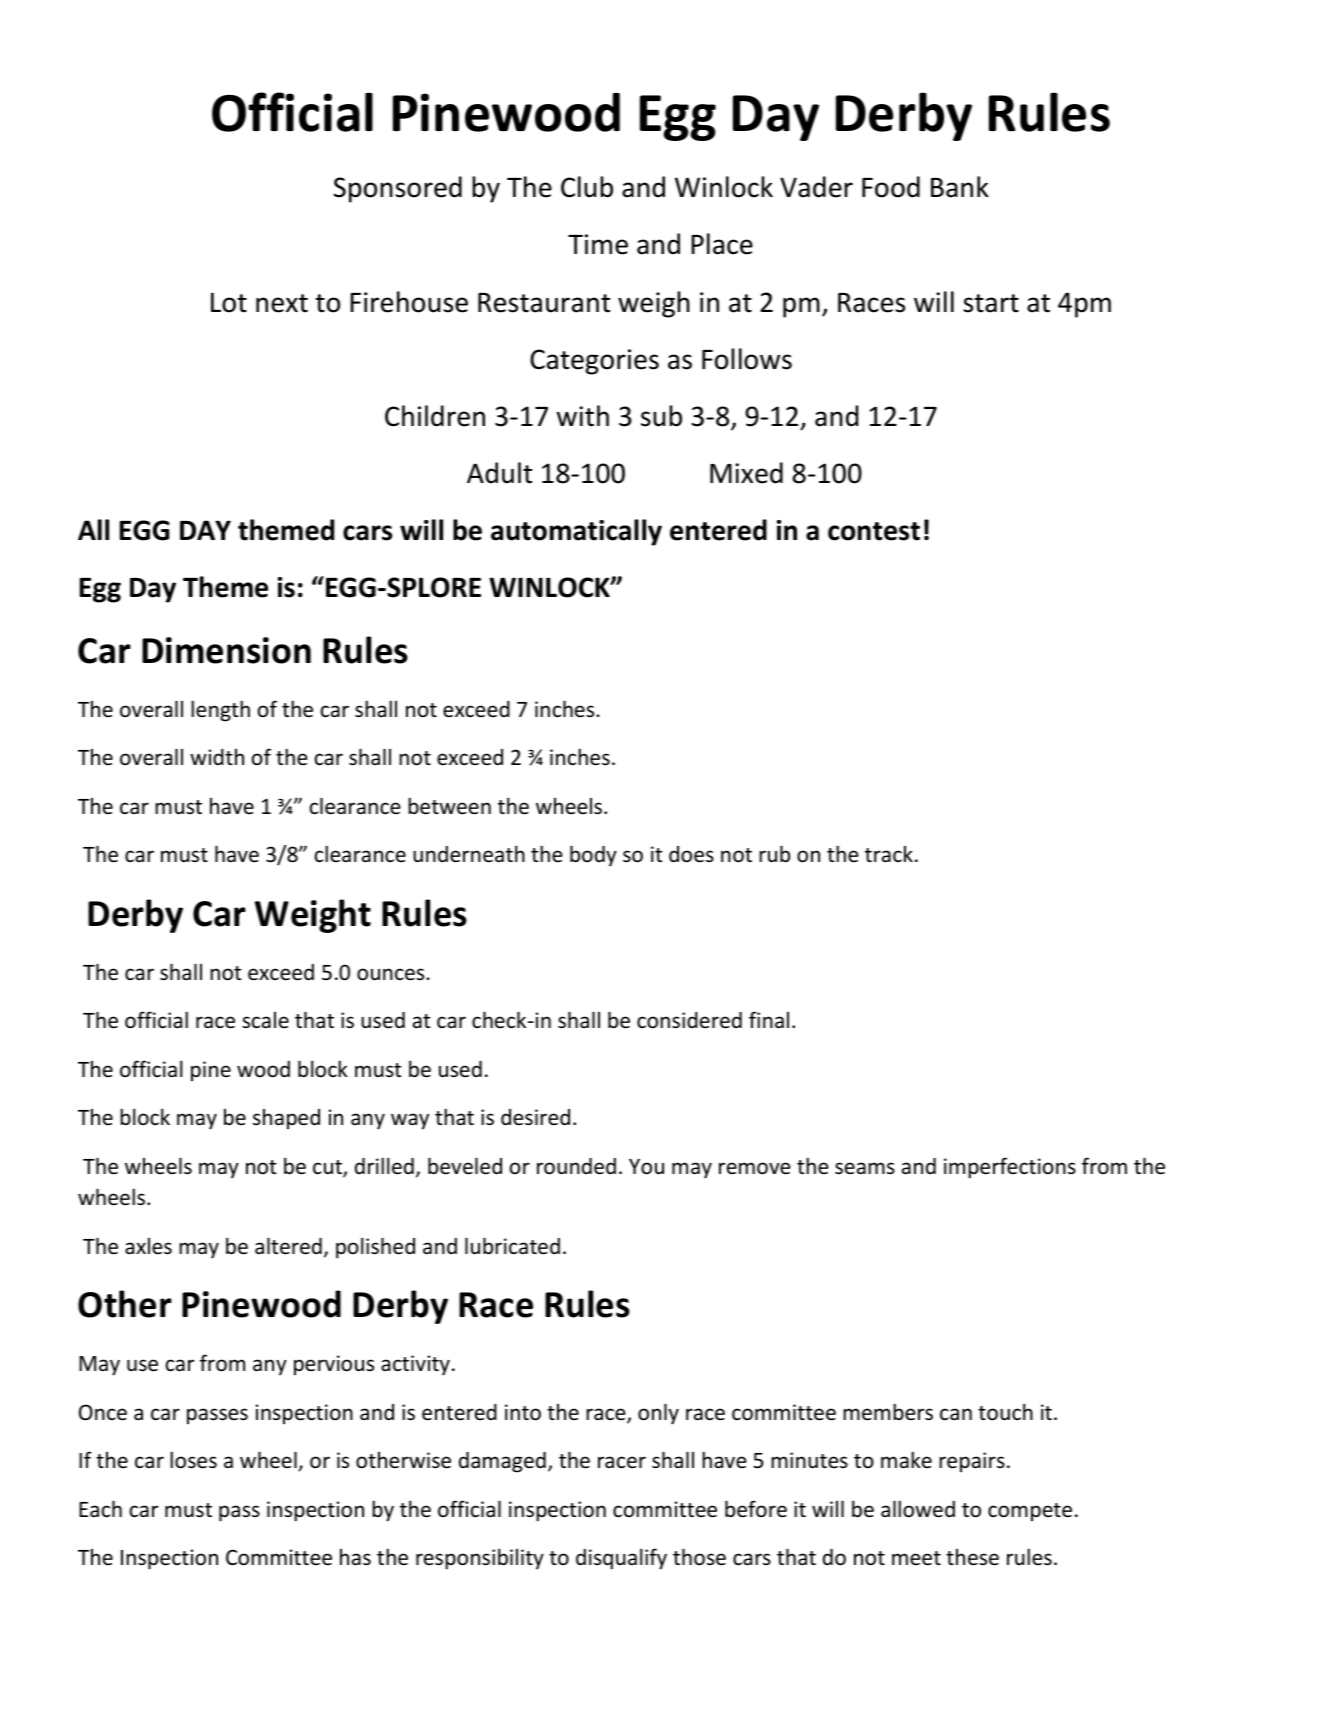  Describe the element at coordinates (621, 1559) in the screenshot. I see `disqualify` at that location.
